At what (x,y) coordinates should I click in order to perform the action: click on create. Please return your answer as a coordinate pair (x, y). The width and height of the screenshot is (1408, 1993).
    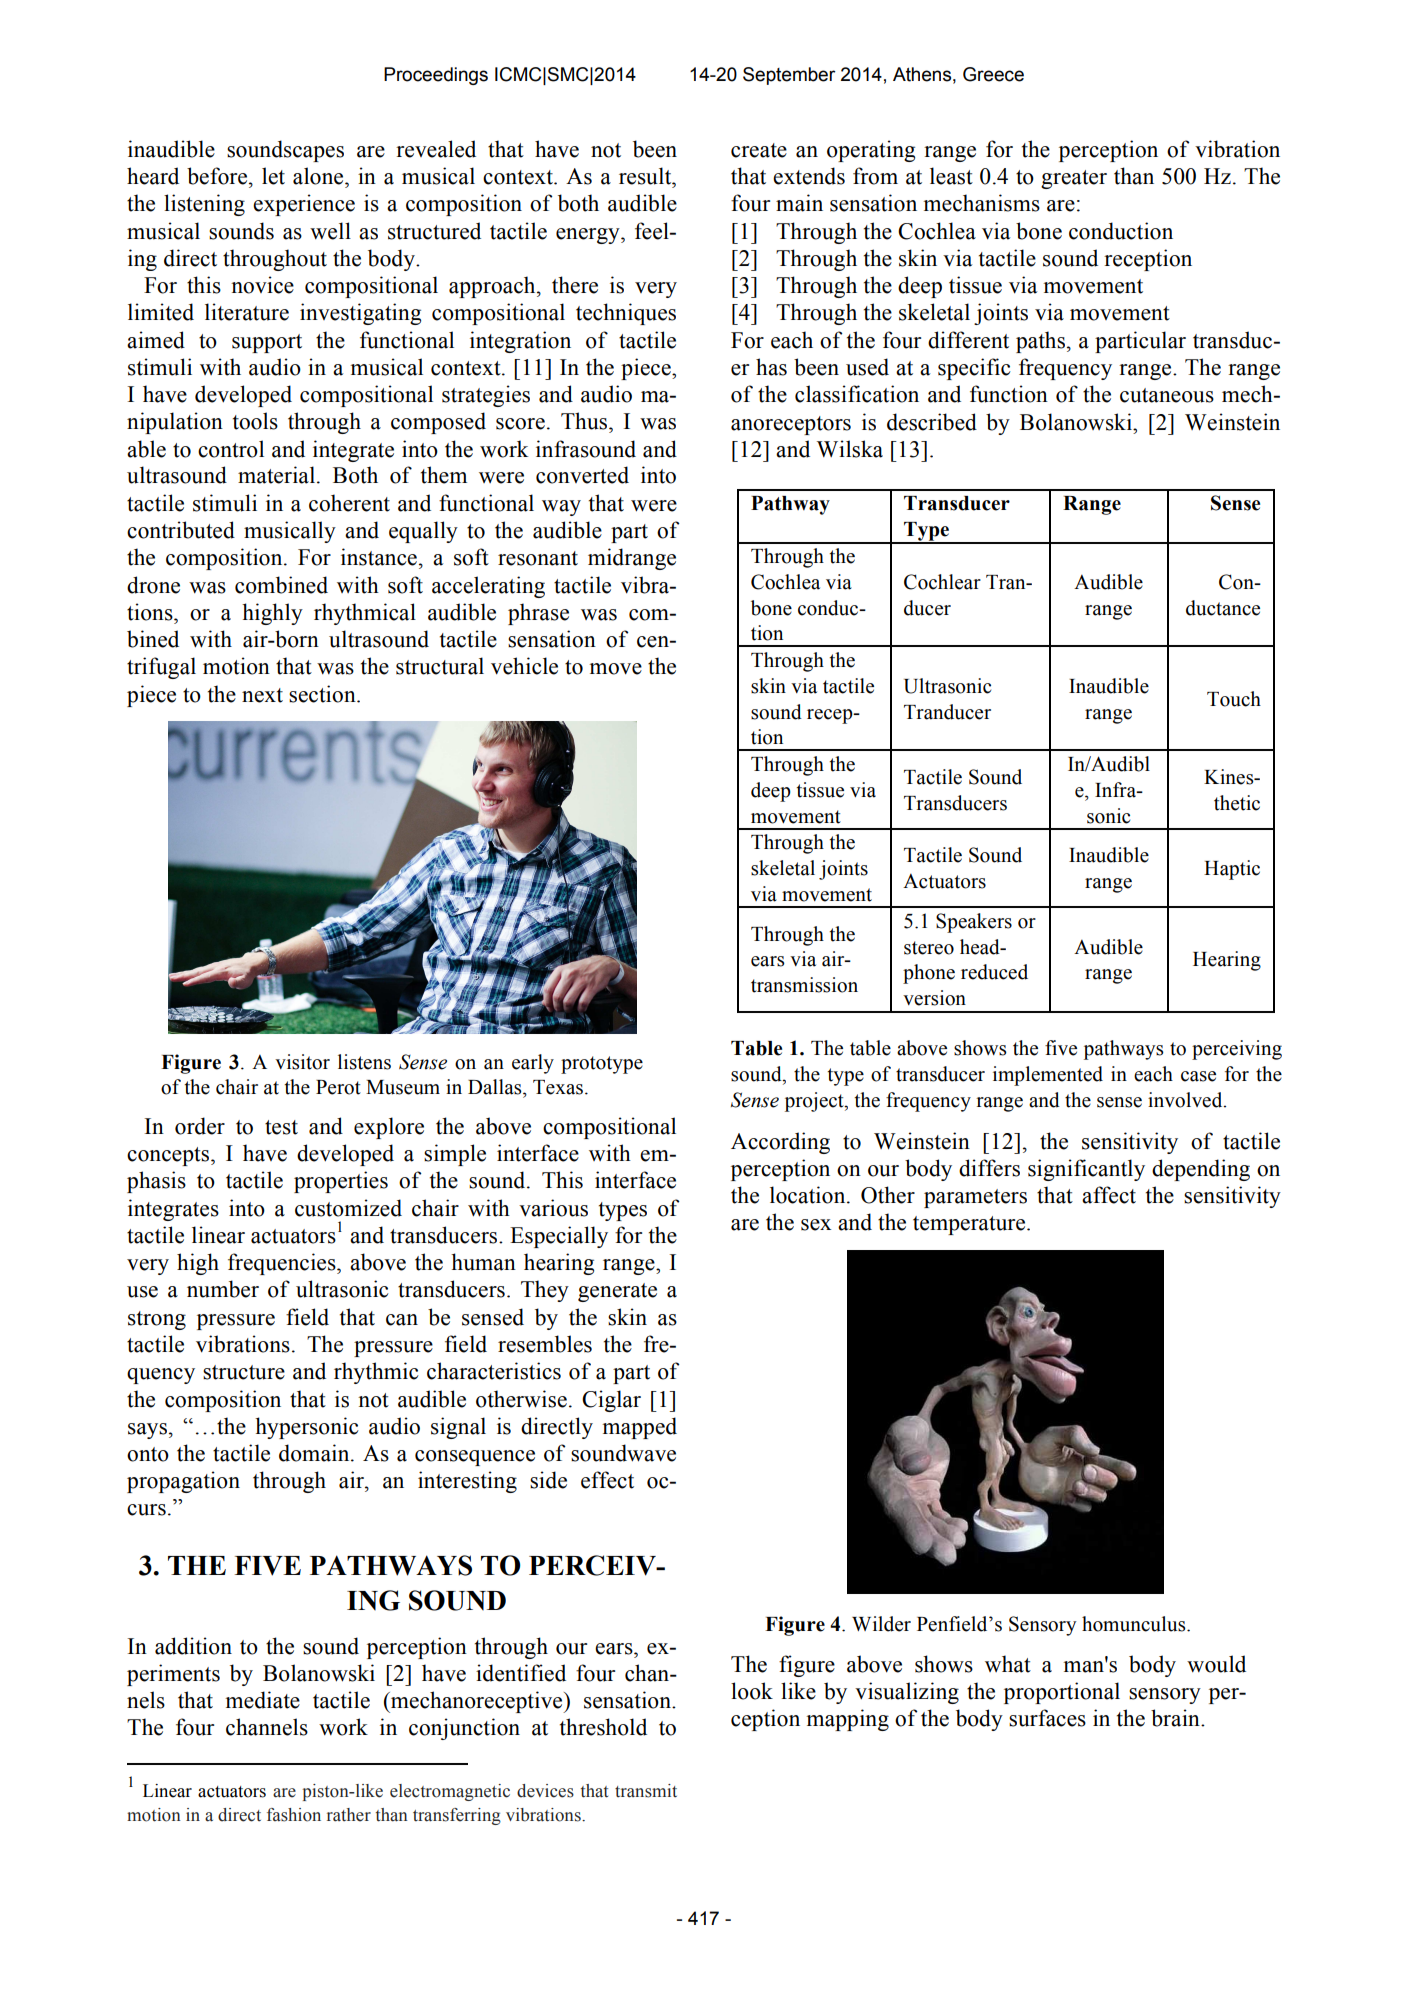
    Looking at the image, I should click on (759, 150).
